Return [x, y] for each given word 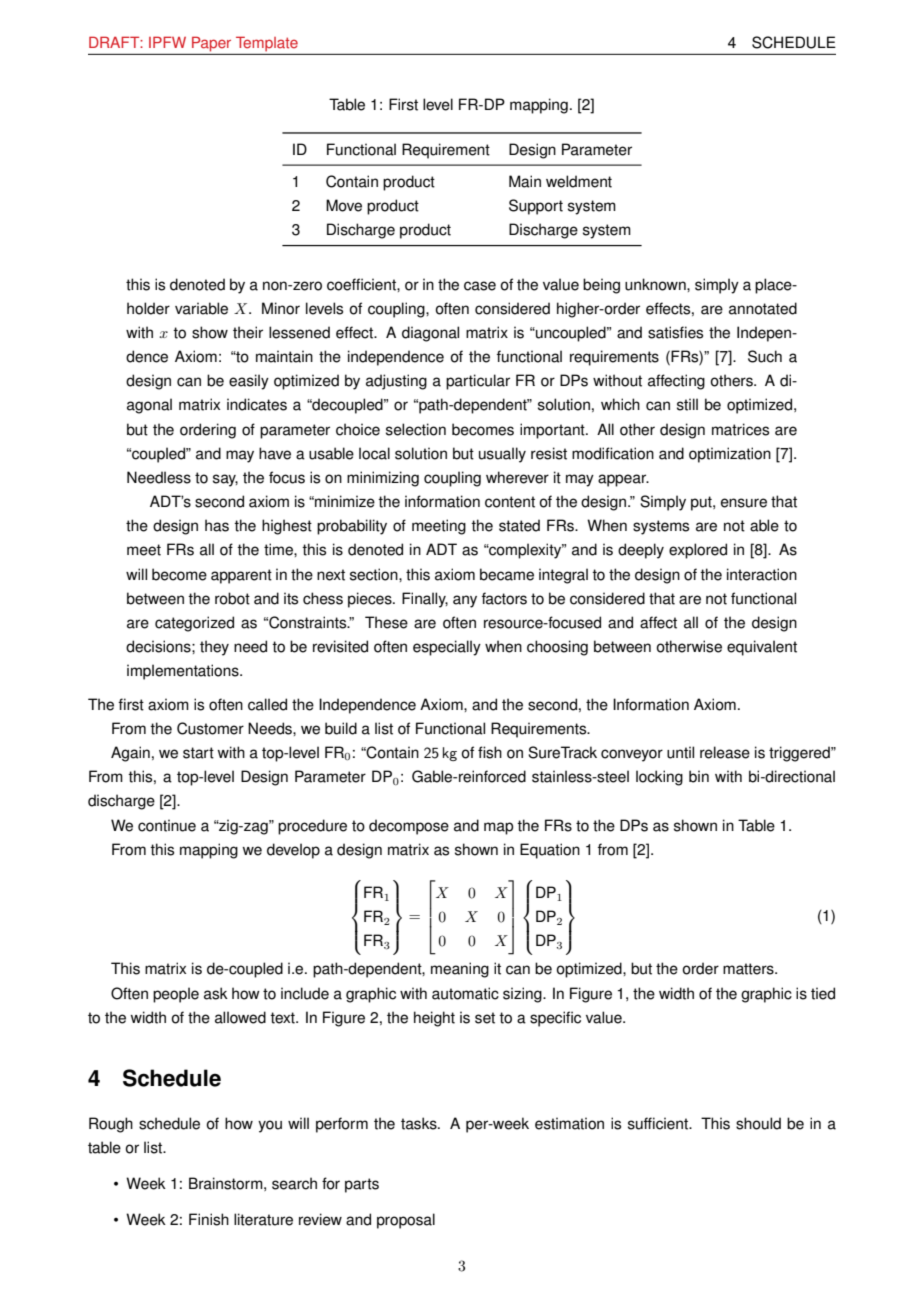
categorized [194, 624]
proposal [406, 1221]
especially [447, 648]
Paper [211, 44]
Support [536, 207]
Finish [209, 1219]
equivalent [762, 648]
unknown [656, 284]
